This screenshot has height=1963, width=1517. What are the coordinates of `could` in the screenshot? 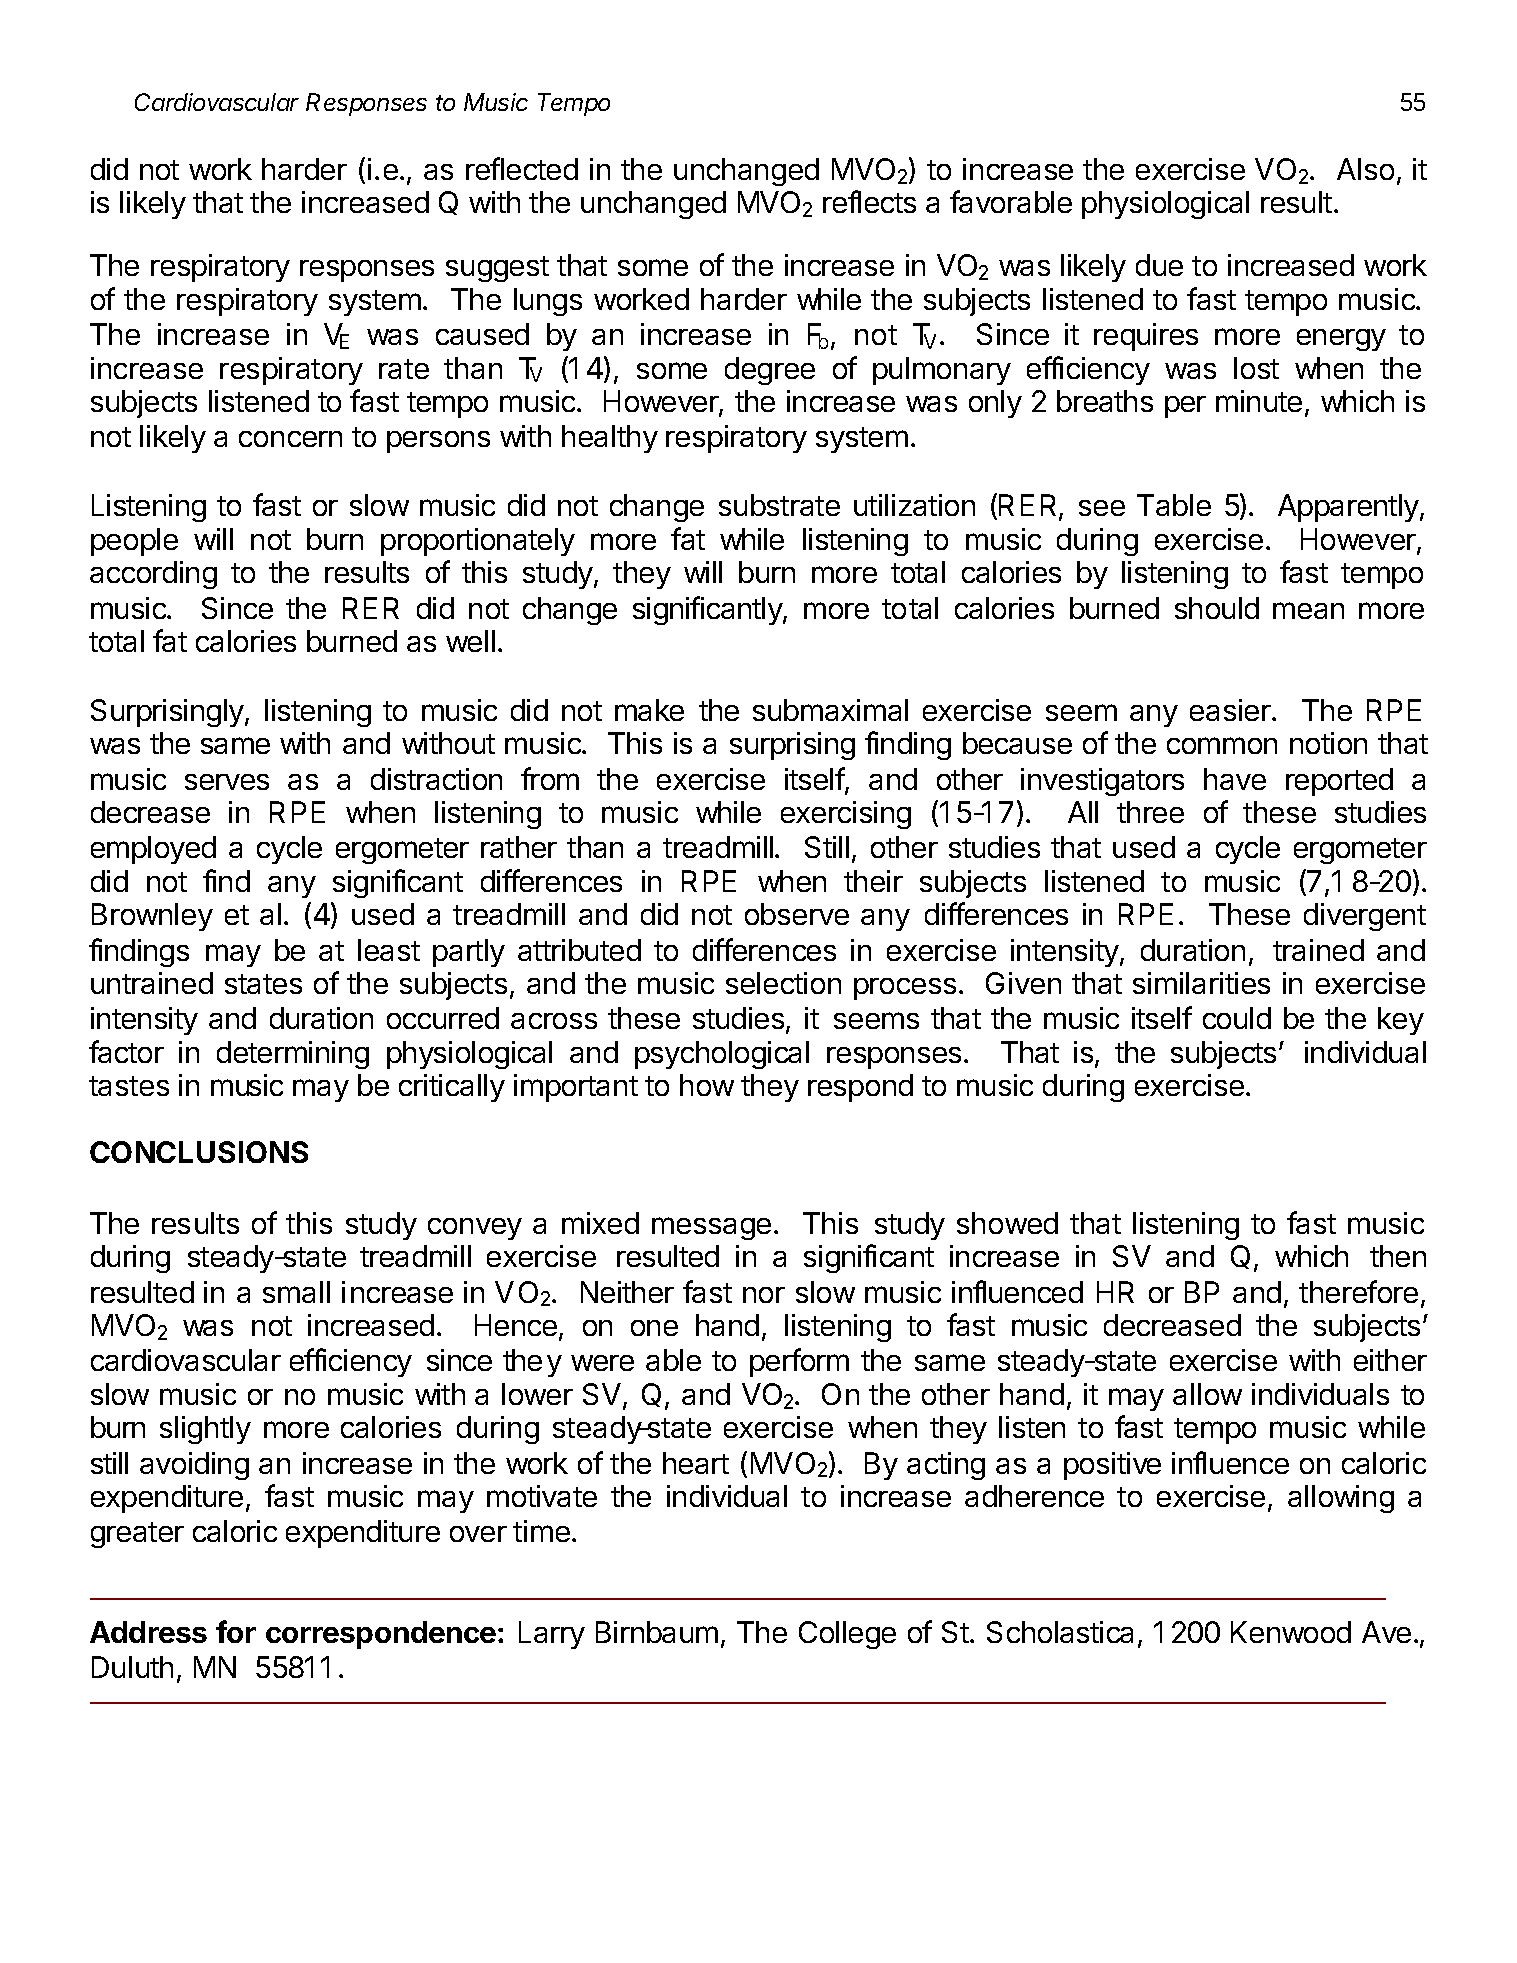 It's located at (1237, 1018).
